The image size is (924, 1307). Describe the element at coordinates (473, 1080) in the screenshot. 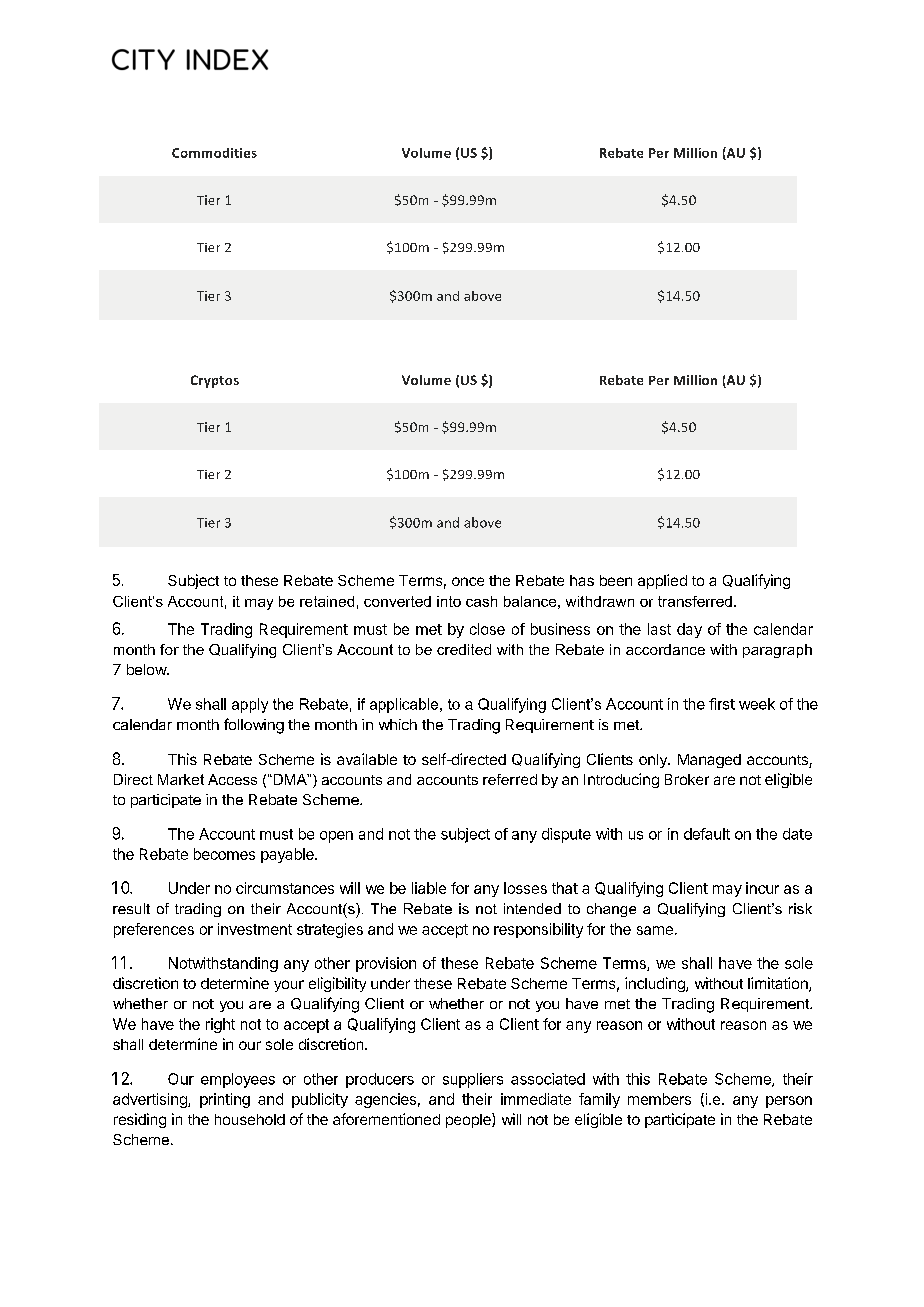

I see `suppliers` at that location.
